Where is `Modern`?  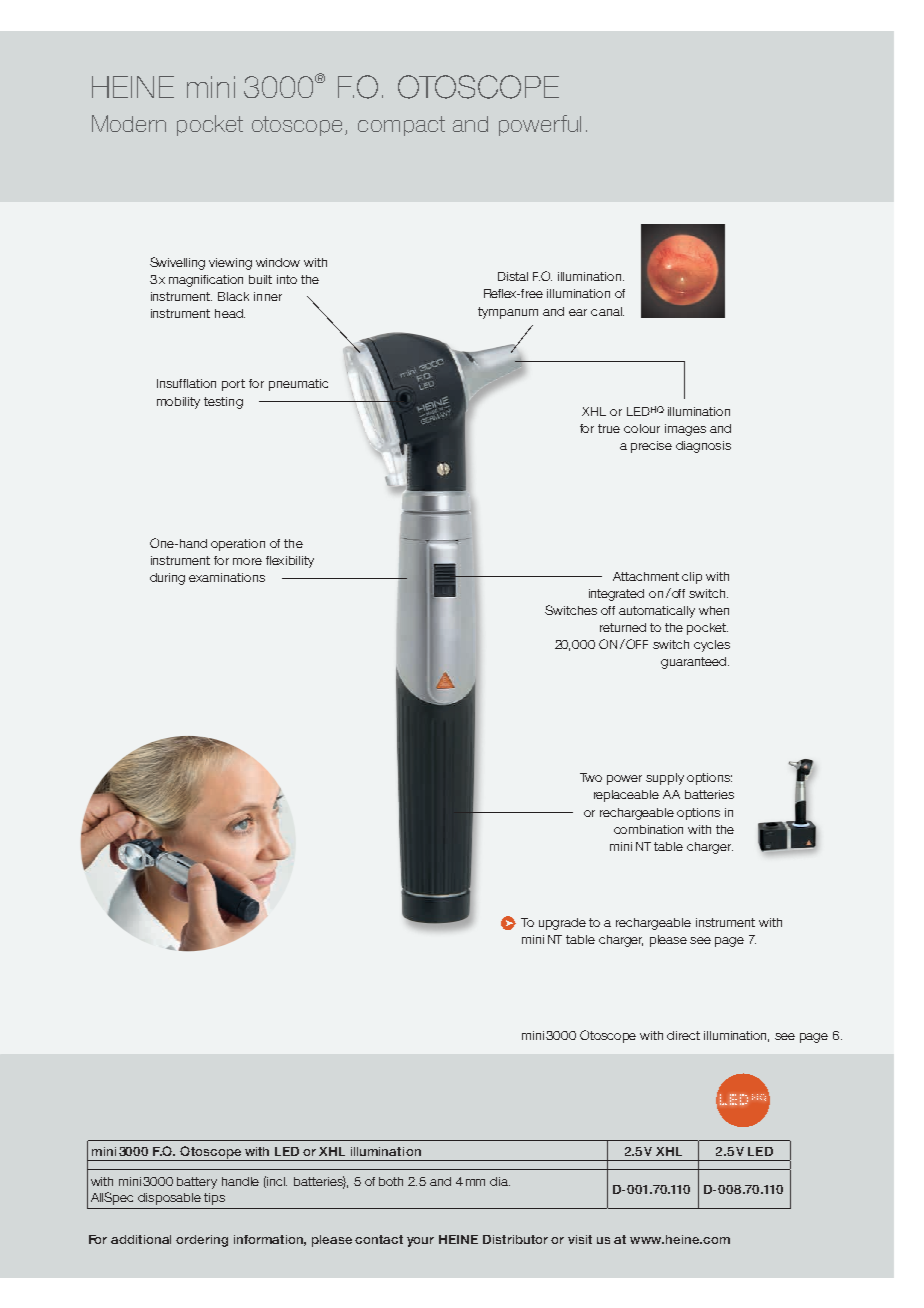 Modern is located at coordinates (129, 123).
